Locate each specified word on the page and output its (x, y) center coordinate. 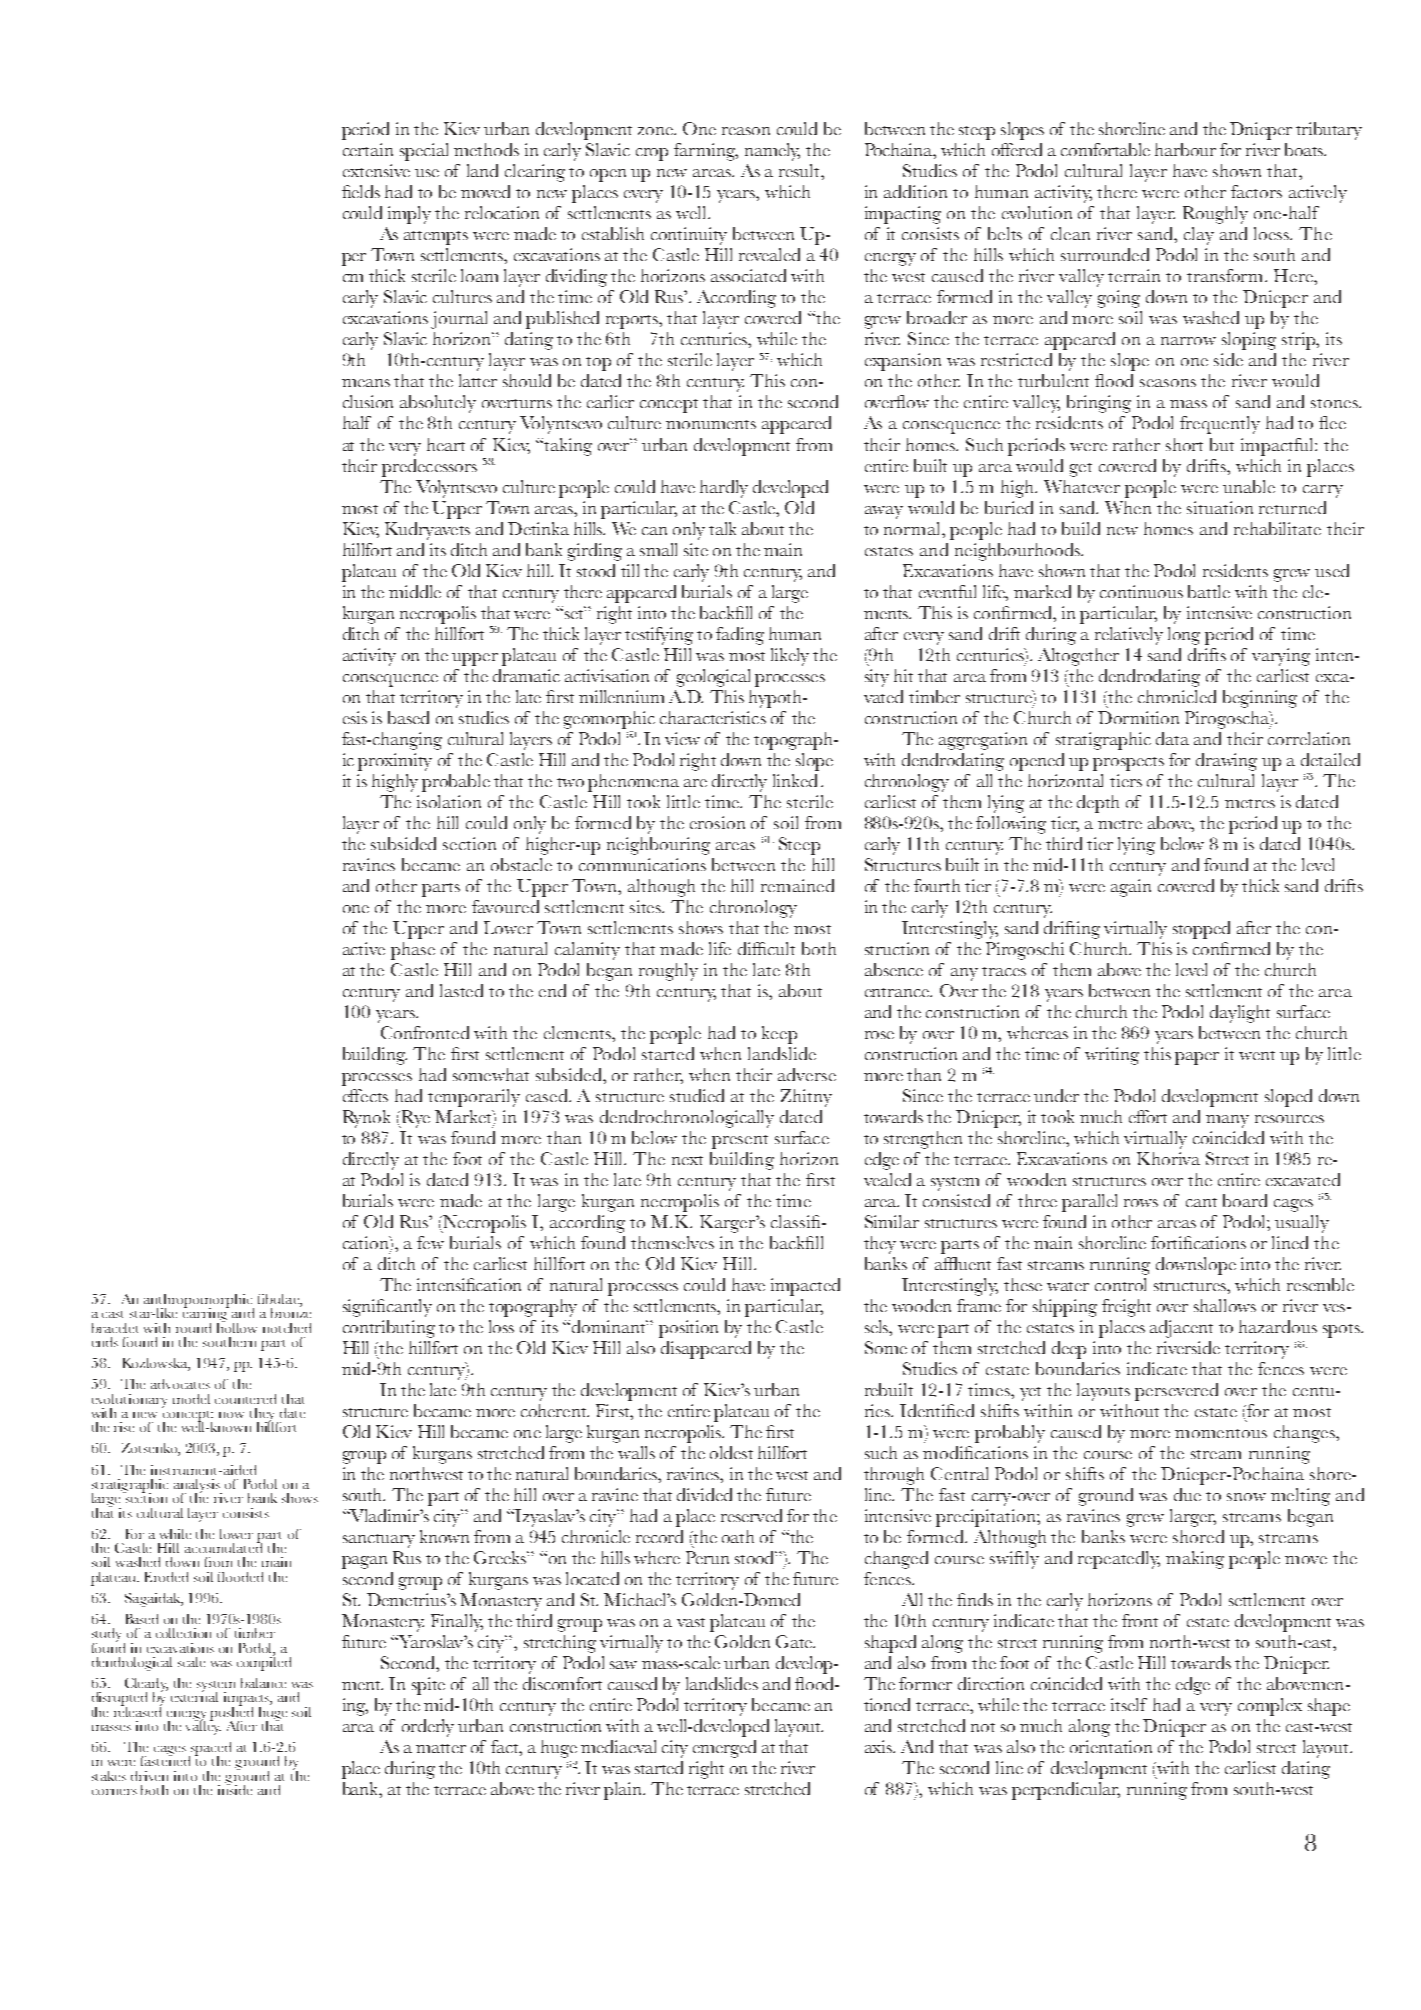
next (687, 1160)
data (1172, 738)
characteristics (713, 717)
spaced (210, 1750)
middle (415, 591)
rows (1141, 1203)
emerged (724, 1749)
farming (706, 152)
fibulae (279, 1300)
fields (361, 191)
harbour (1185, 149)
